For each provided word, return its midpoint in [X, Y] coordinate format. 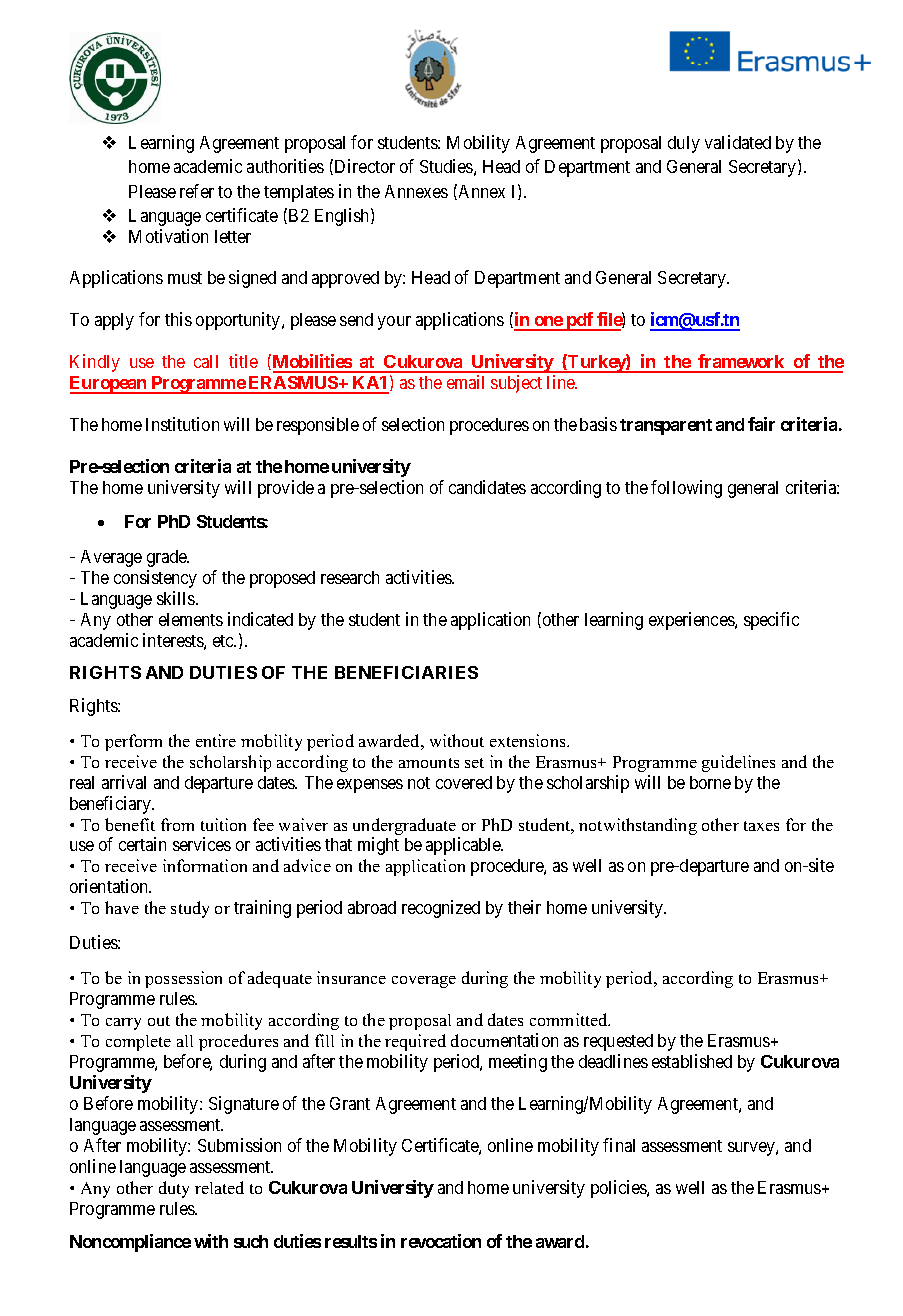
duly [684, 144]
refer [197, 191]
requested [618, 1042]
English [343, 217]
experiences [692, 621]
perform [133, 742]
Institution [182, 424]
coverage [424, 982]
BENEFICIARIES [406, 672]
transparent [666, 427]
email [465, 382]
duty [174, 1189]
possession [183, 979]
